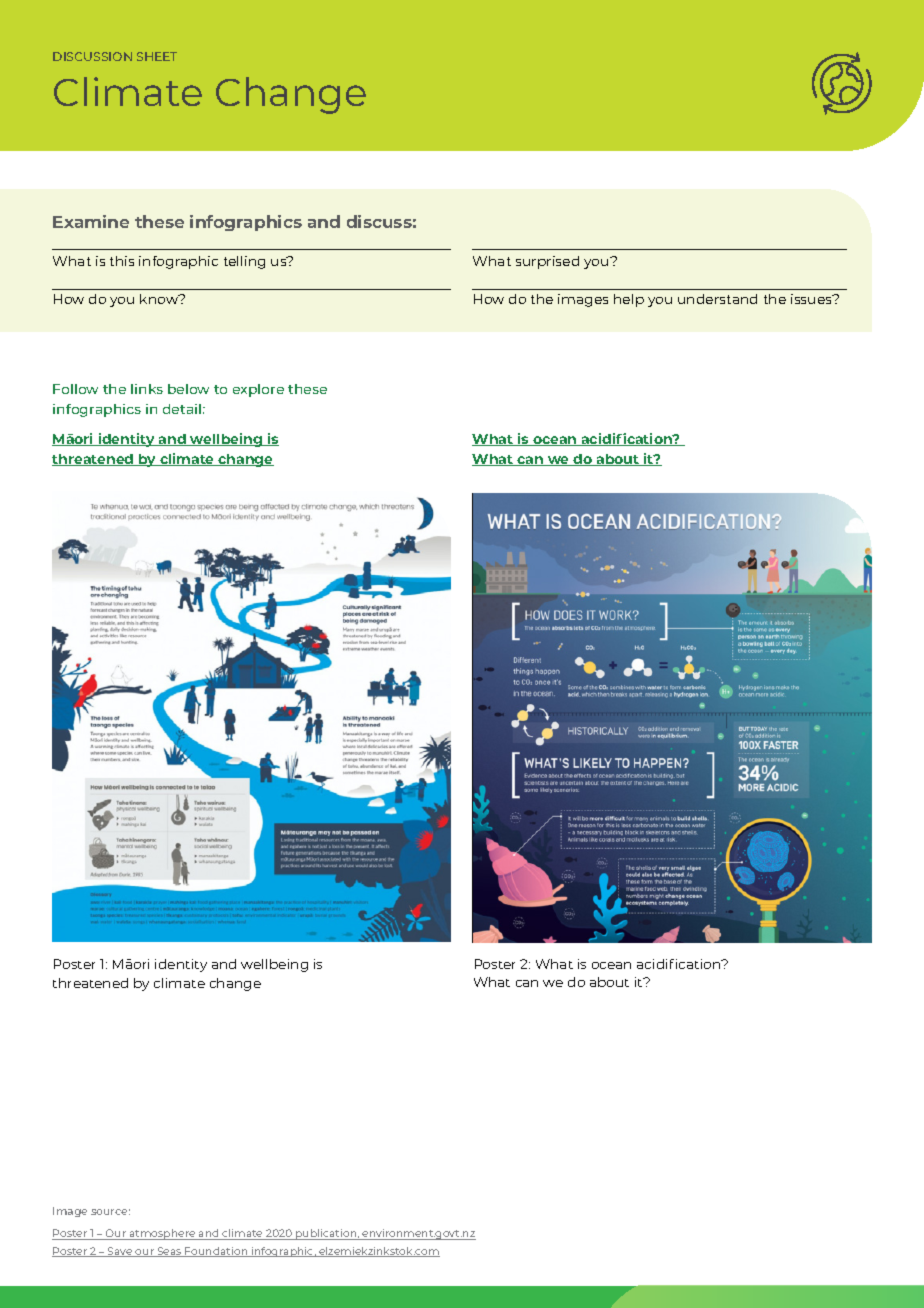  What do you see at coordinates (717, 299) in the screenshot?
I see `understand` at bounding box center [717, 299].
